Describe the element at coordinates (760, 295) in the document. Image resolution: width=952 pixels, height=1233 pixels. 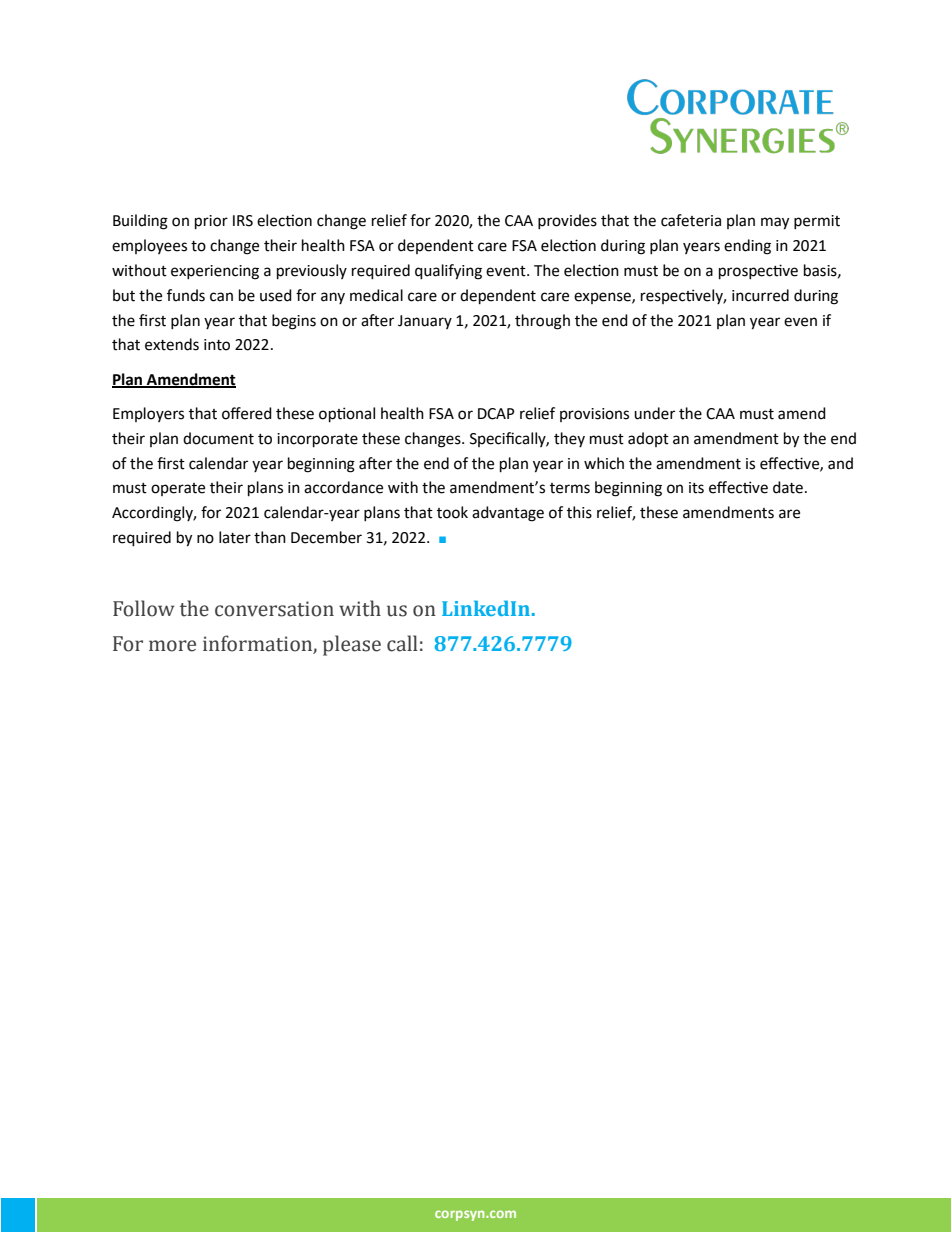
I see `incurred` at that location.
